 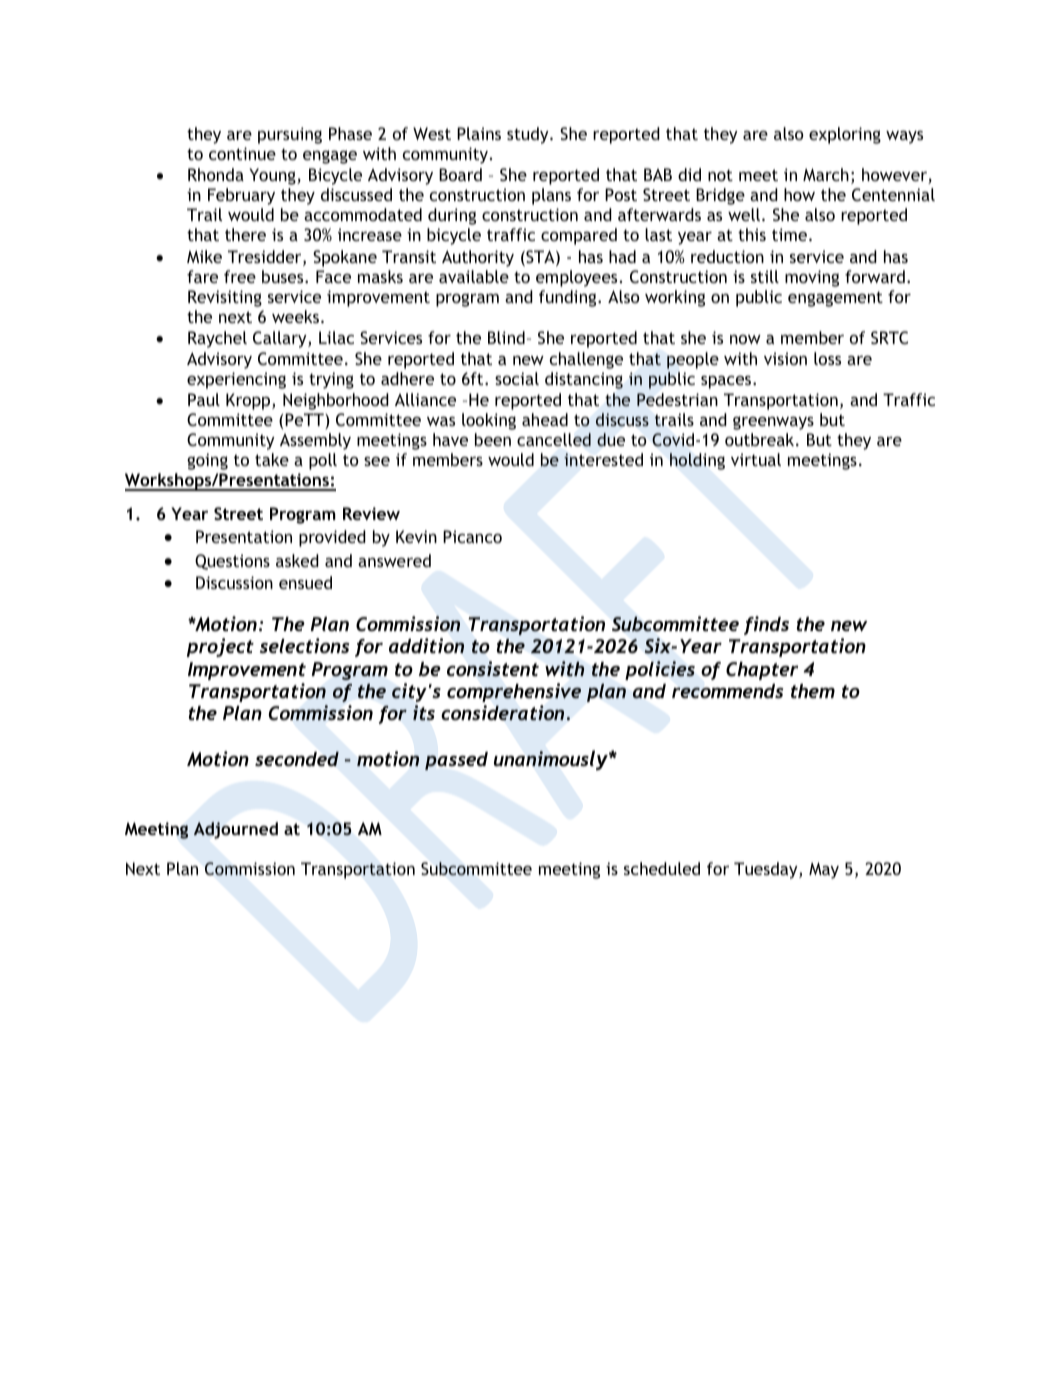 What do you see at coordinates (272, 459) in the document?
I see `take` at bounding box center [272, 459].
